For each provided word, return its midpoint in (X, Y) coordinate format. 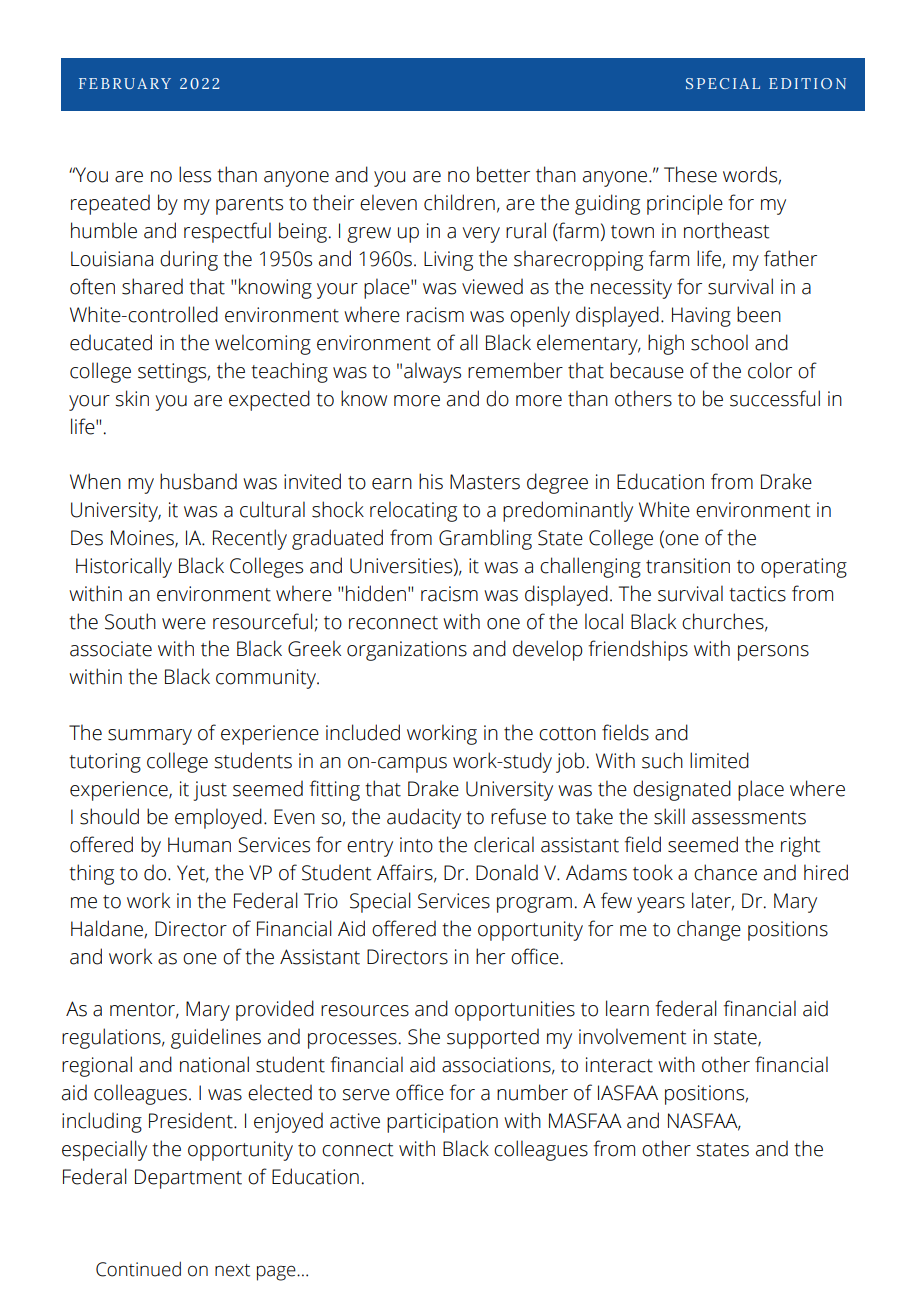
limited (719, 760)
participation (442, 1123)
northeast (726, 230)
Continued (138, 1269)
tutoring (105, 763)
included (363, 732)
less (195, 174)
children (459, 202)
